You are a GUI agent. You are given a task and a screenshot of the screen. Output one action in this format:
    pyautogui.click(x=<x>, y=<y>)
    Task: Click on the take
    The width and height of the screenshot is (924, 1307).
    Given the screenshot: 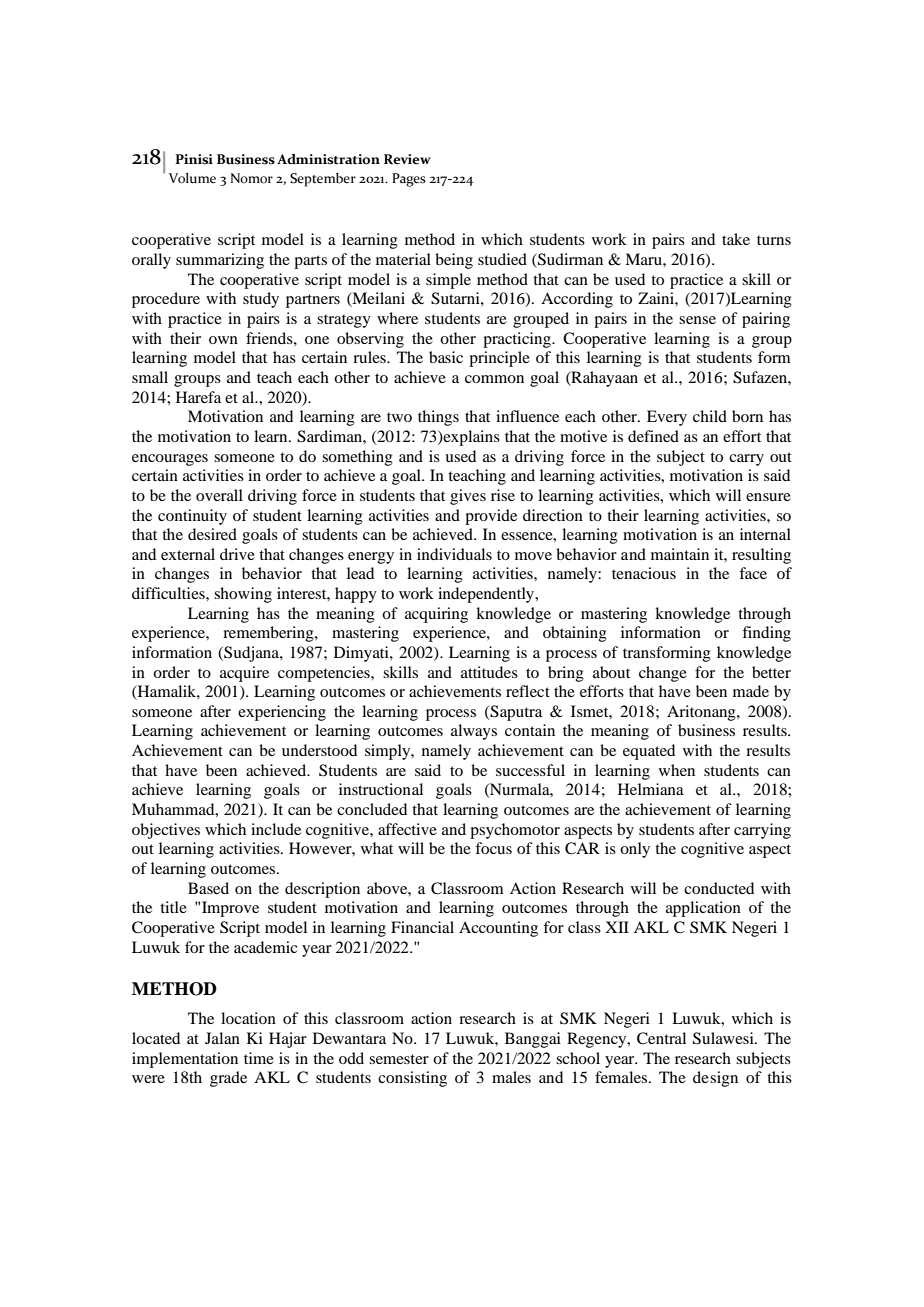 What is the action you would take?
    pyautogui.click(x=736, y=239)
